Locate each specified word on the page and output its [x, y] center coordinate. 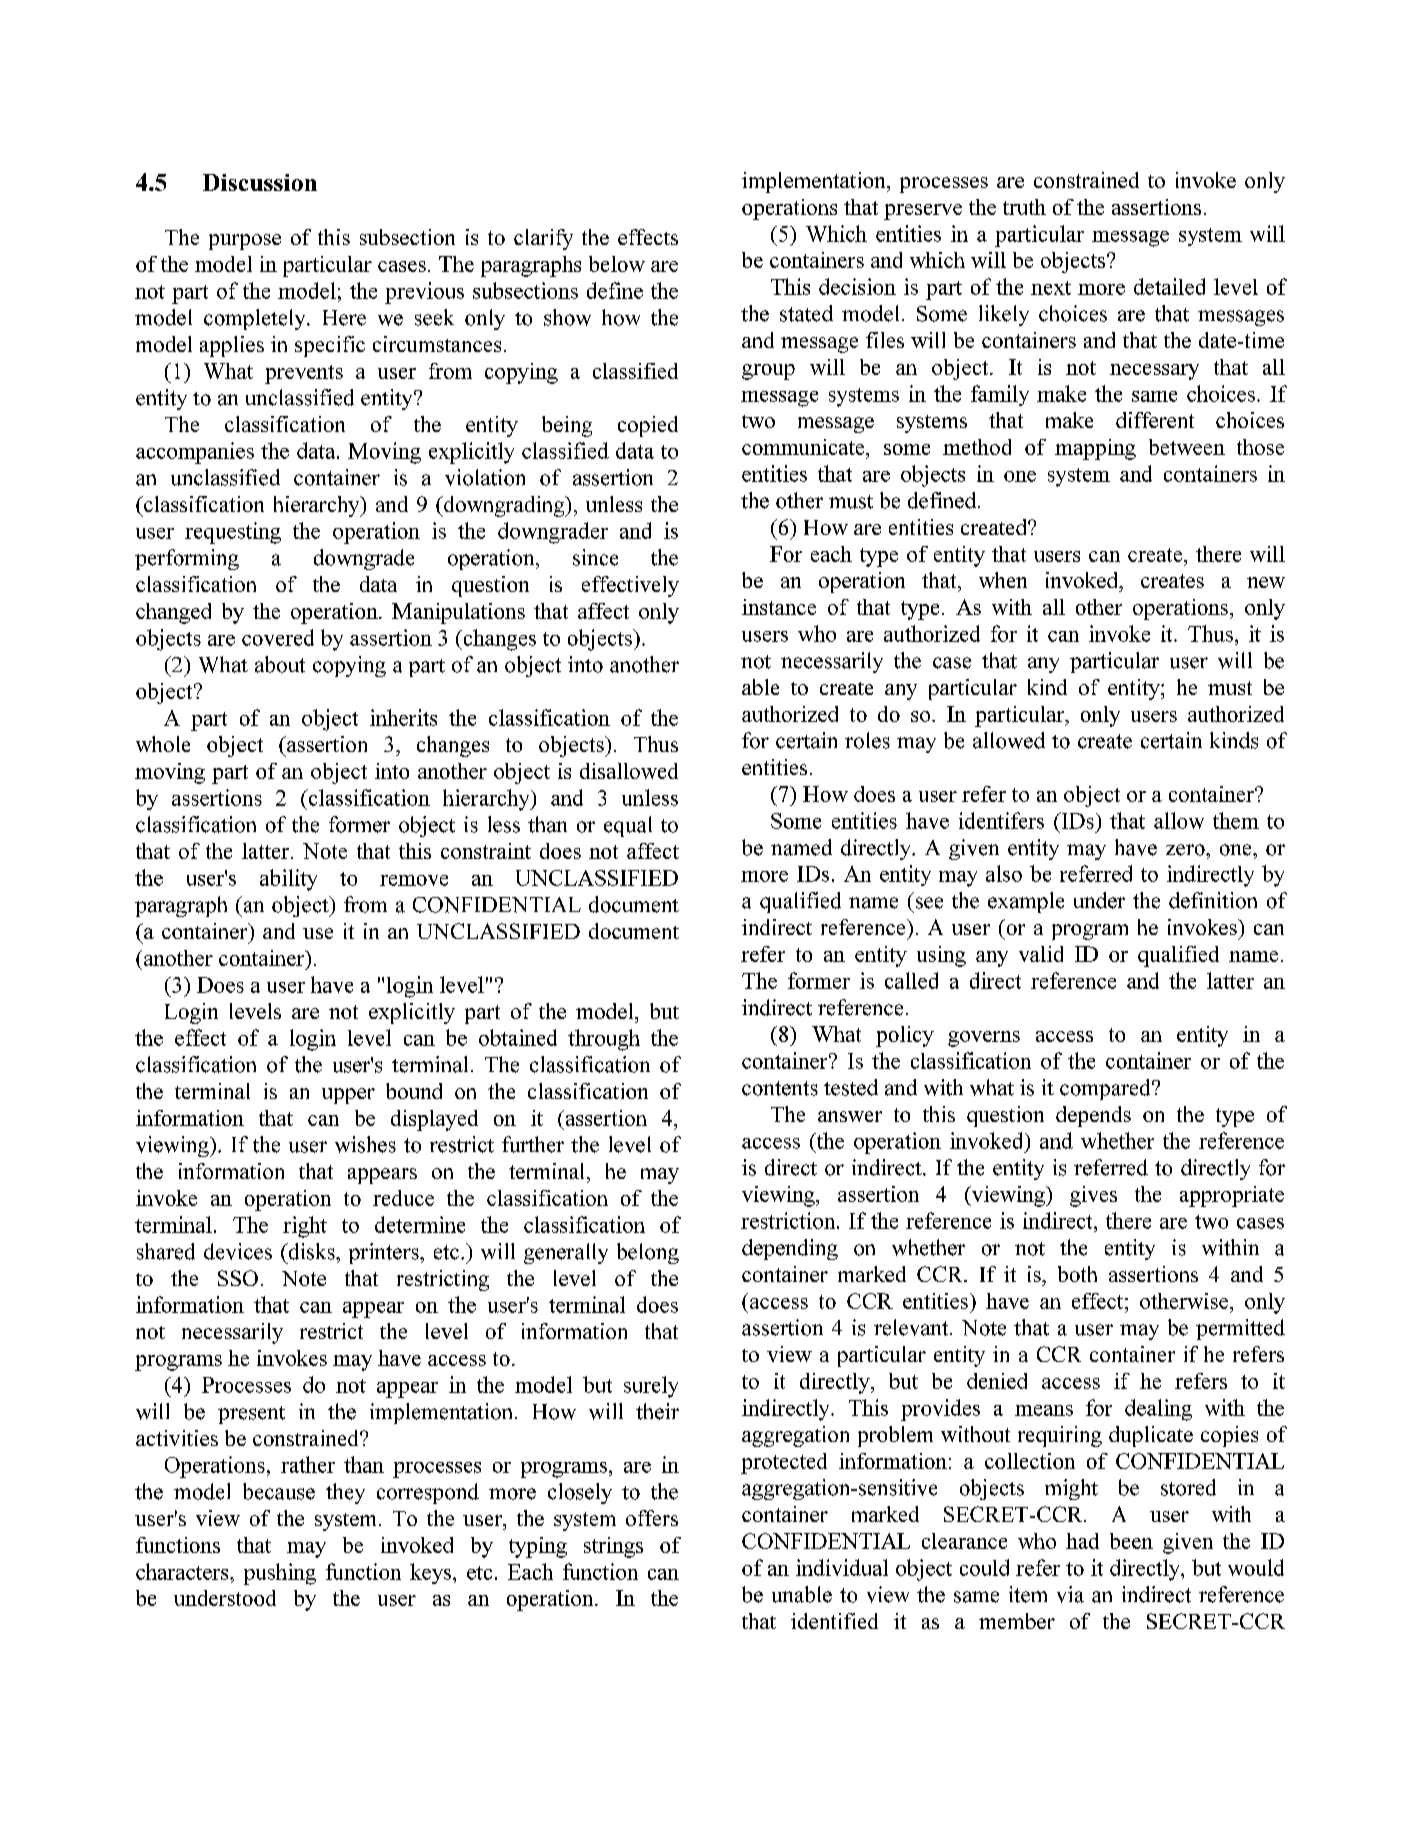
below [617, 264]
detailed [1169, 286]
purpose [245, 242]
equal [628, 826]
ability [288, 880]
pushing [280, 1574]
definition [1213, 900]
